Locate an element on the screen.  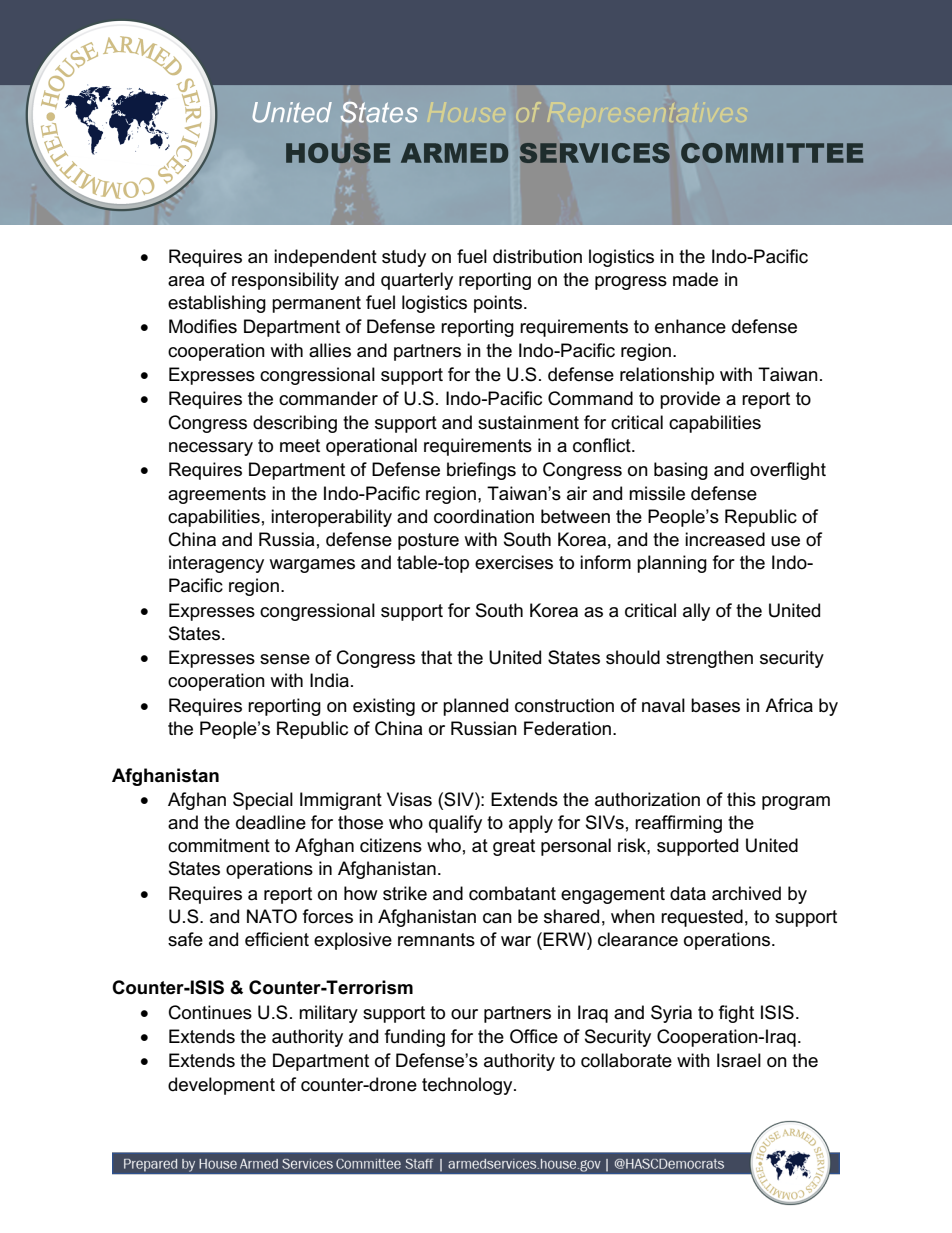
Special is located at coordinates (263, 801).
